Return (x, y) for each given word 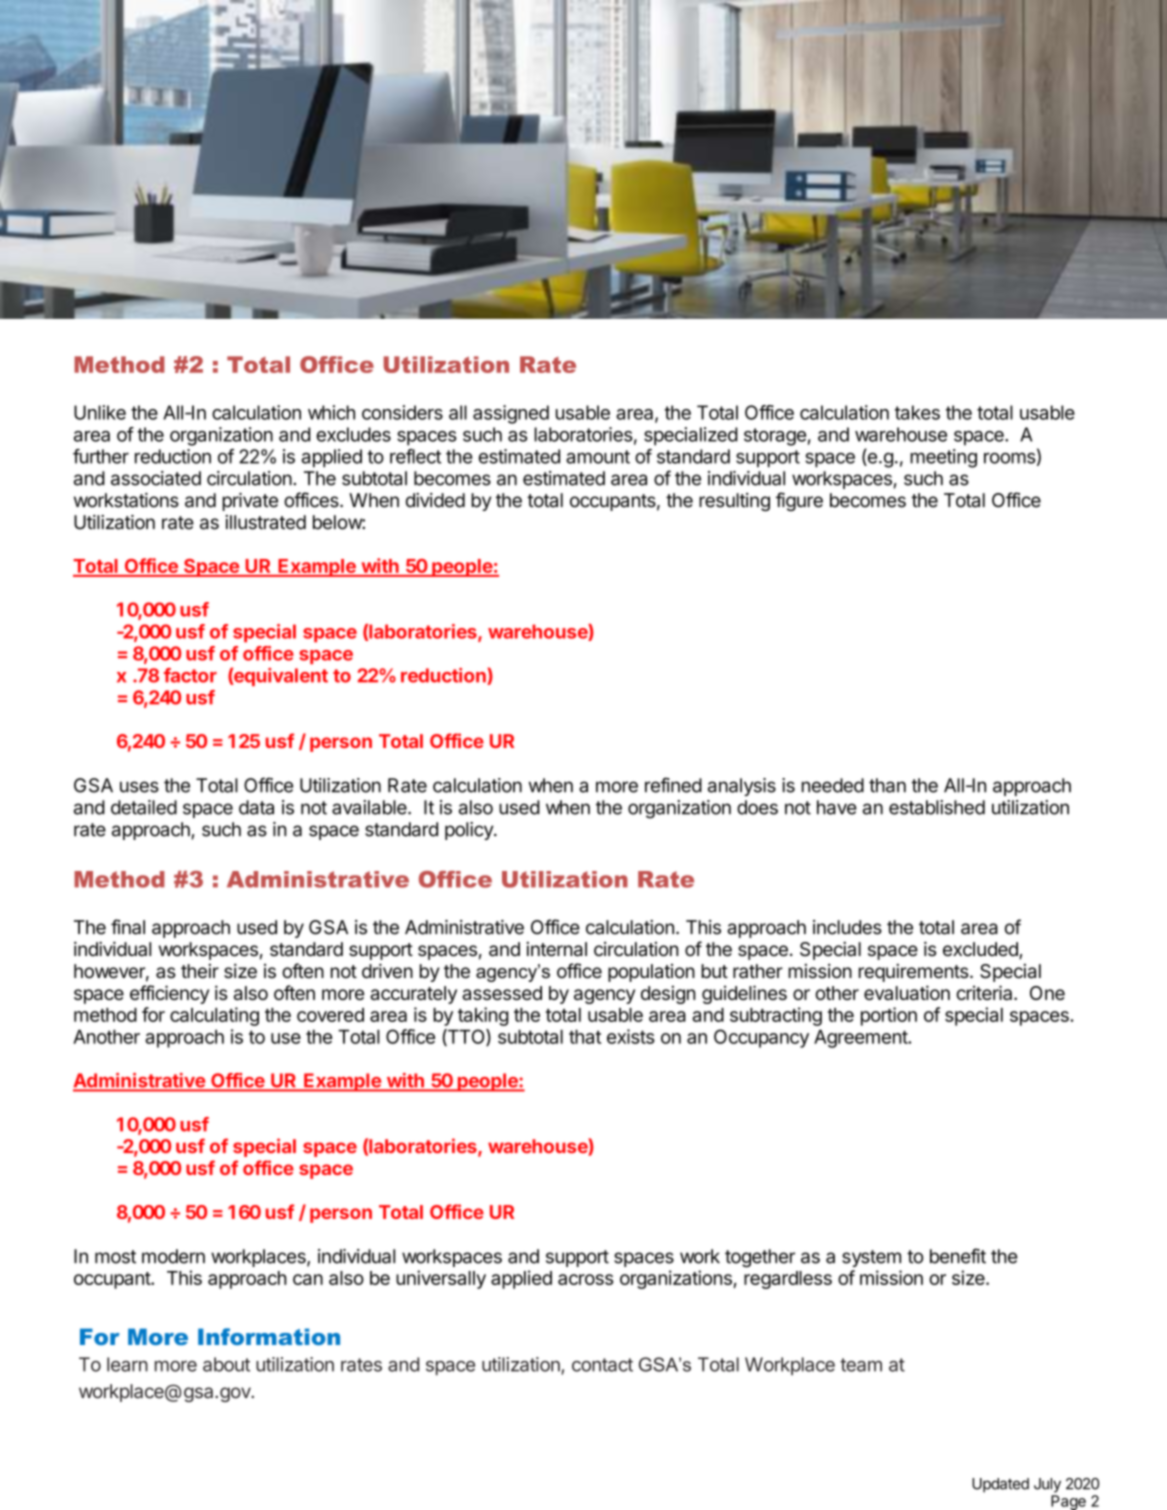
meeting (943, 458)
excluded (981, 950)
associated (156, 478)
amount (598, 457)
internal (556, 949)
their (200, 971)
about (226, 1364)
